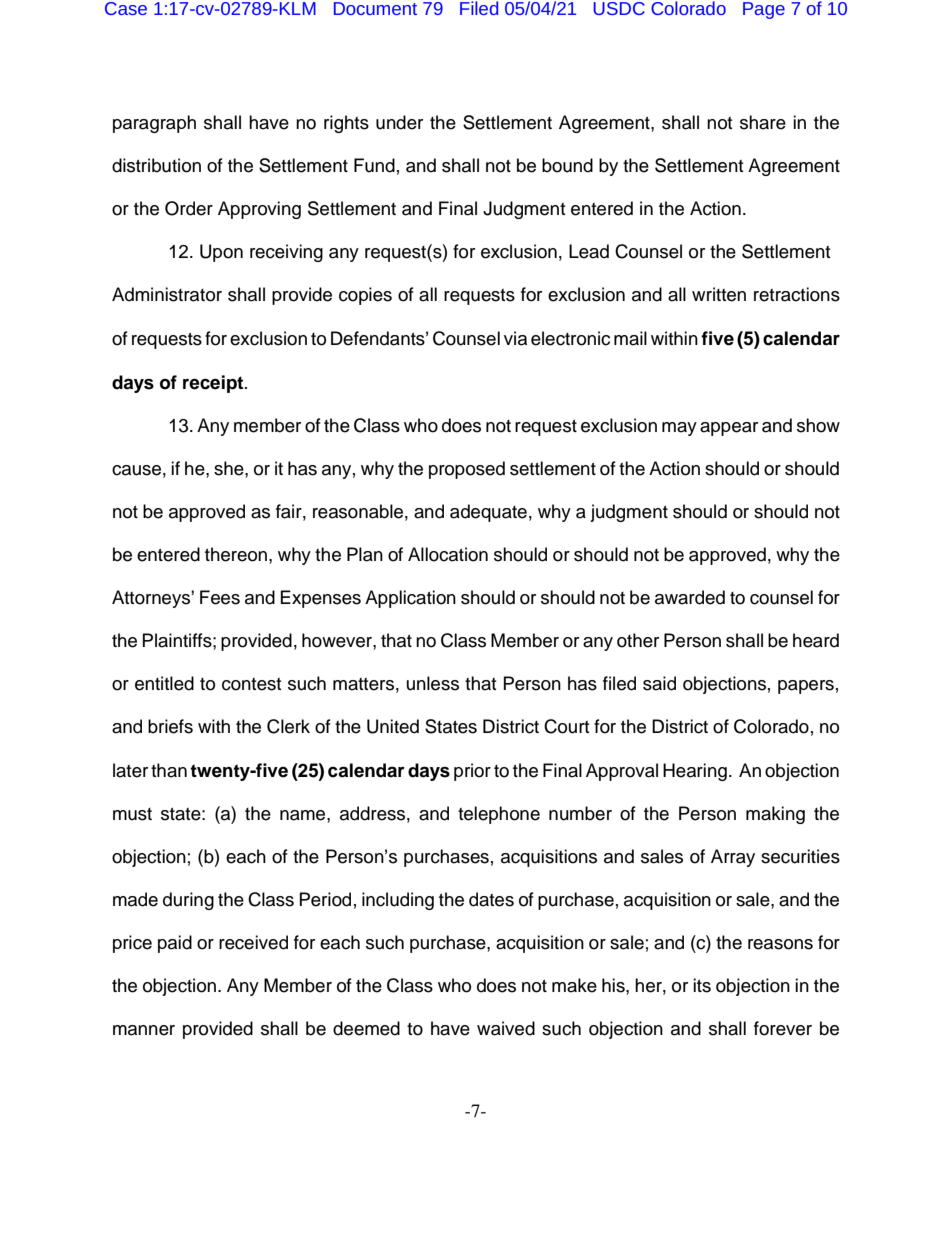 Image resolution: width=952 pixels, height=1233 pixels. What do you see at coordinates (156, 165) in the image?
I see `distribution` at bounding box center [156, 165].
